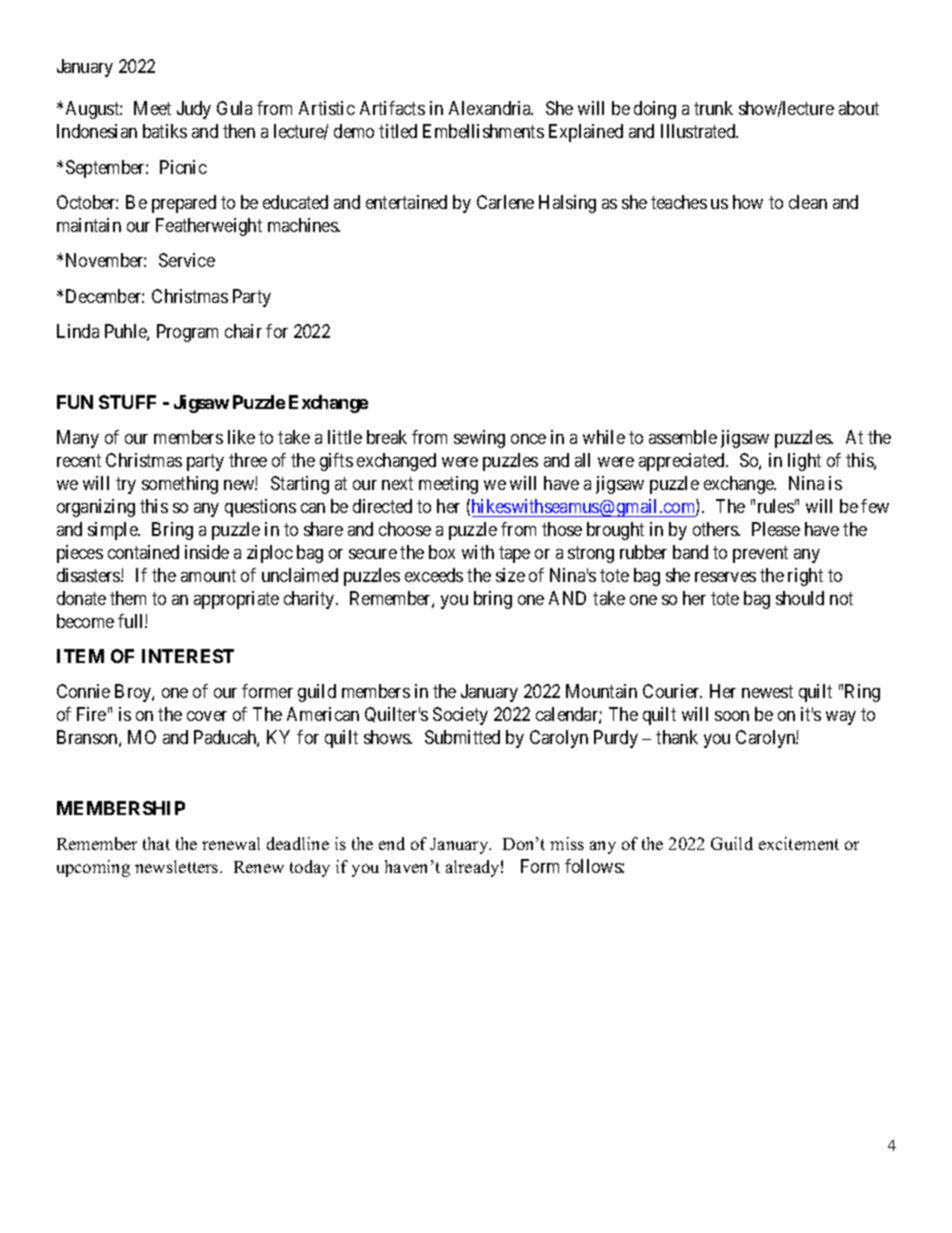 The width and height of the page is (952, 1233). I want to click on Society, so click(460, 716).
